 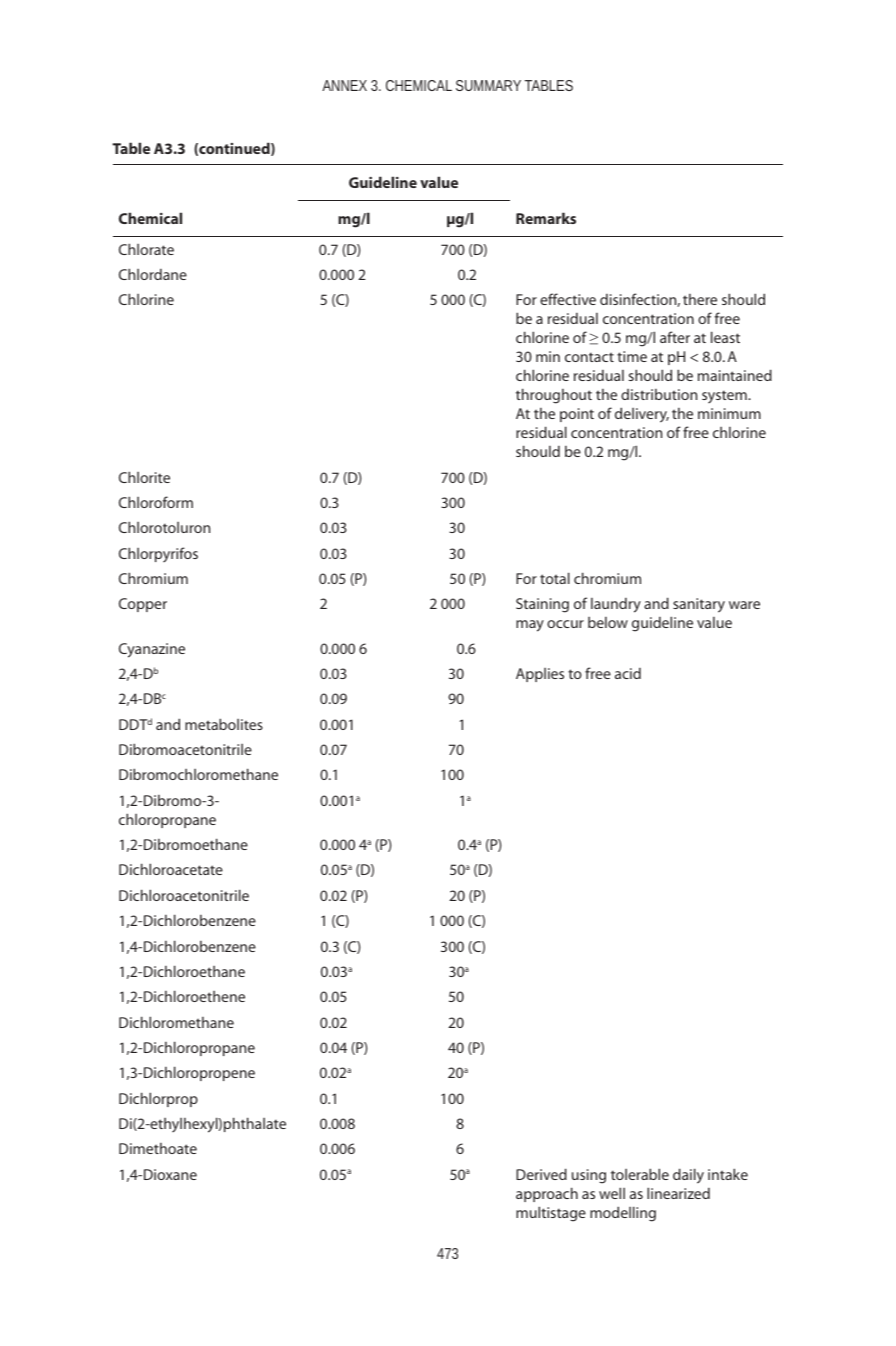 I want to click on may, so click(x=530, y=626).
